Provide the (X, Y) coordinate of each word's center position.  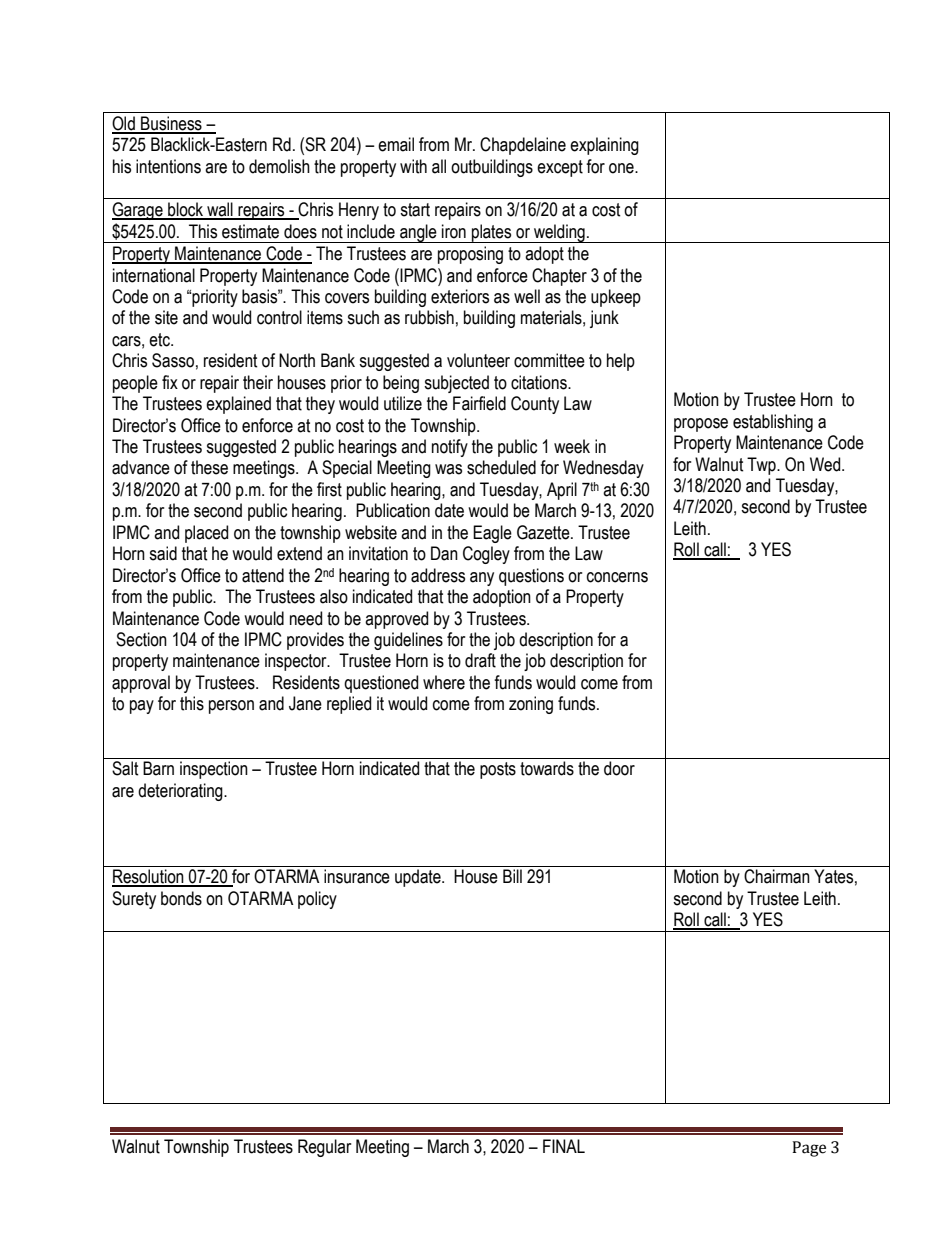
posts (498, 770)
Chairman (777, 876)
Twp (762, 466)
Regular (324, 1148)
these (209, 467)
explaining (604, 146)
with (413, 166)
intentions (168, 166)
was (448, 469)
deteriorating (181, 792)
